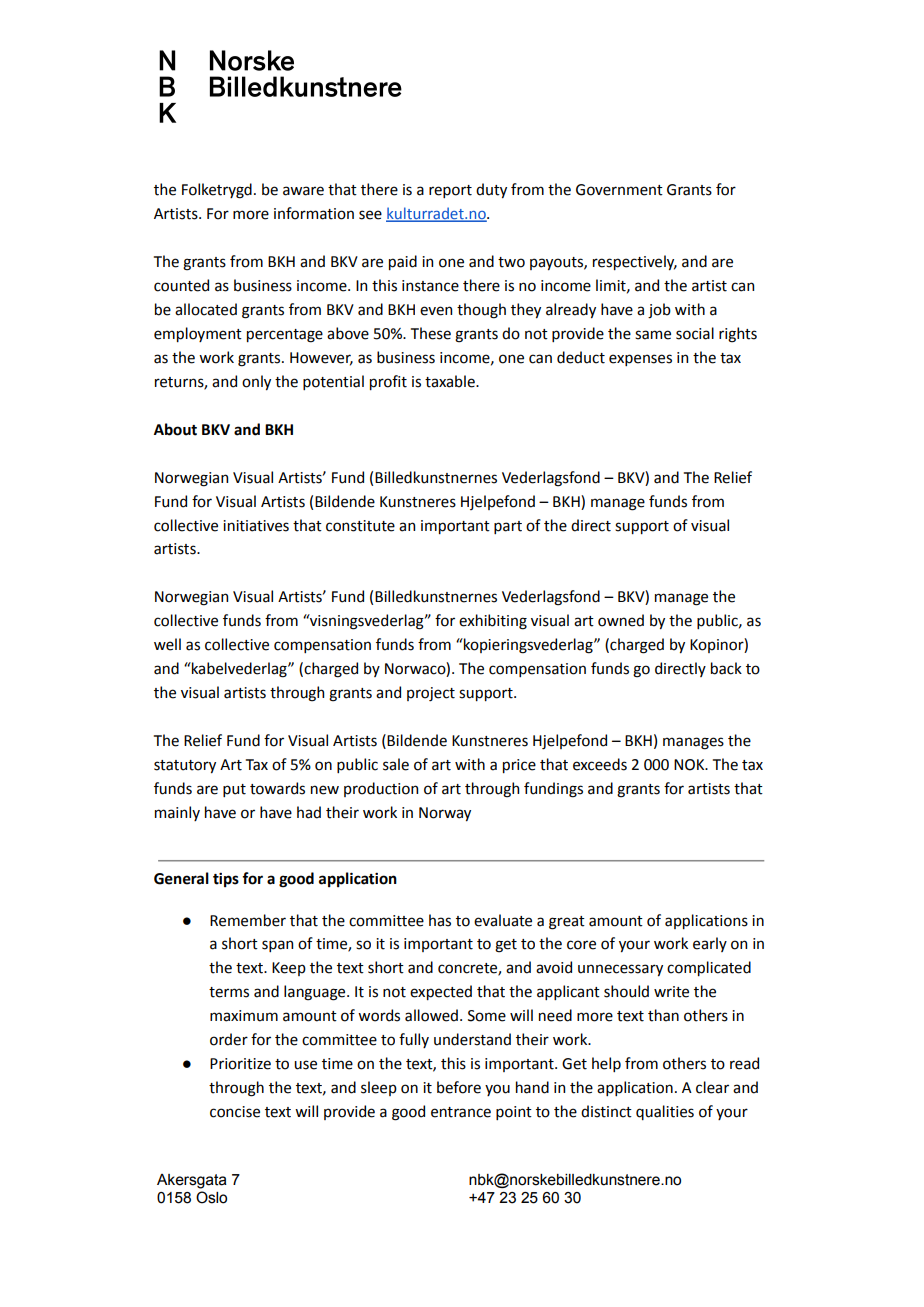  I want to click on qualities, so click(665, 1112).
